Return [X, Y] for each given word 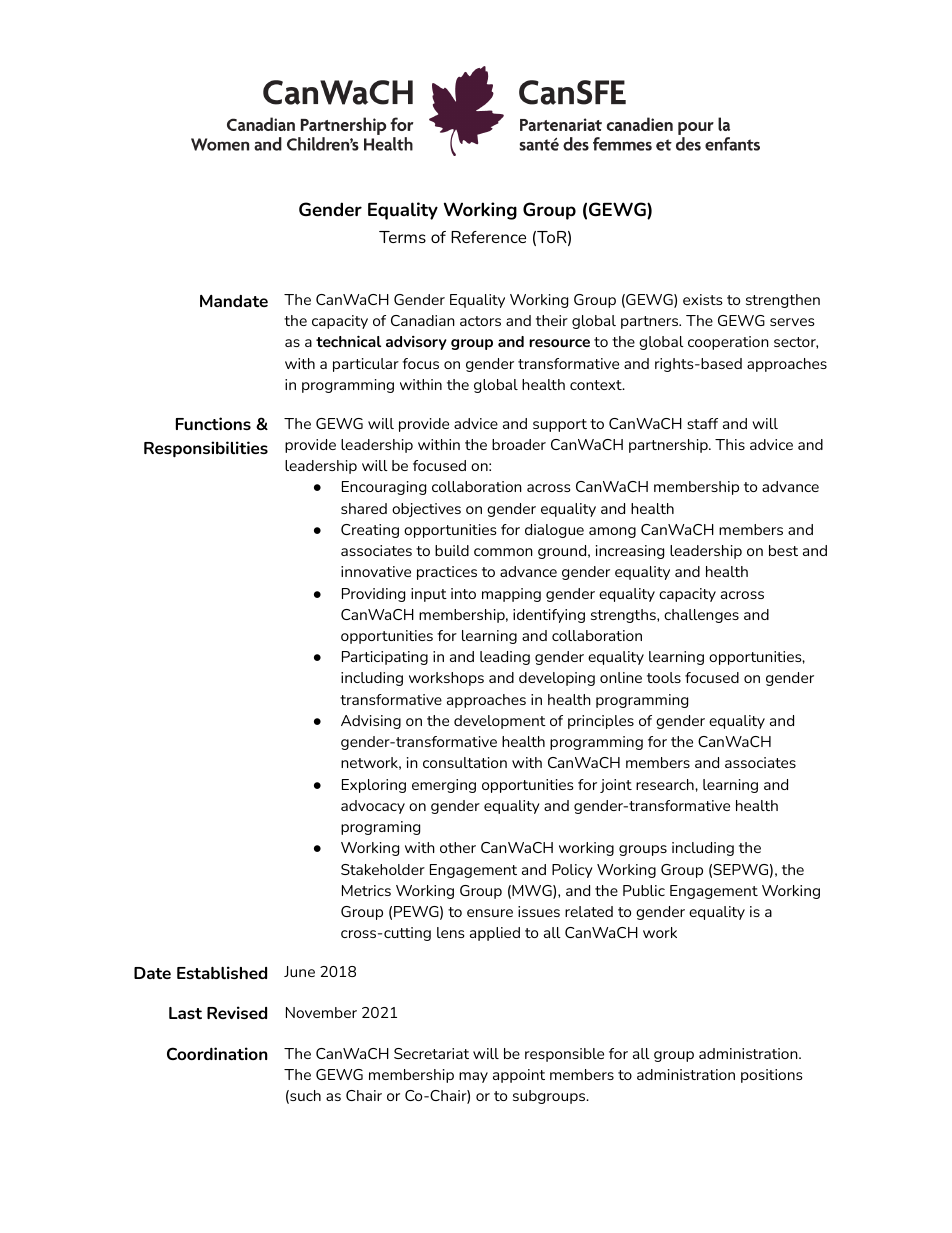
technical [348, 341]
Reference [488, 237]
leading [505, 658]
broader [519, 444]
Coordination [217, 1053]
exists [702, 299]
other [458, 847]
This [730, 444]
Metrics [366, 890]
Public [644, 890]
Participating [385, 658]
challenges [701, 616]
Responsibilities [206, 449]
